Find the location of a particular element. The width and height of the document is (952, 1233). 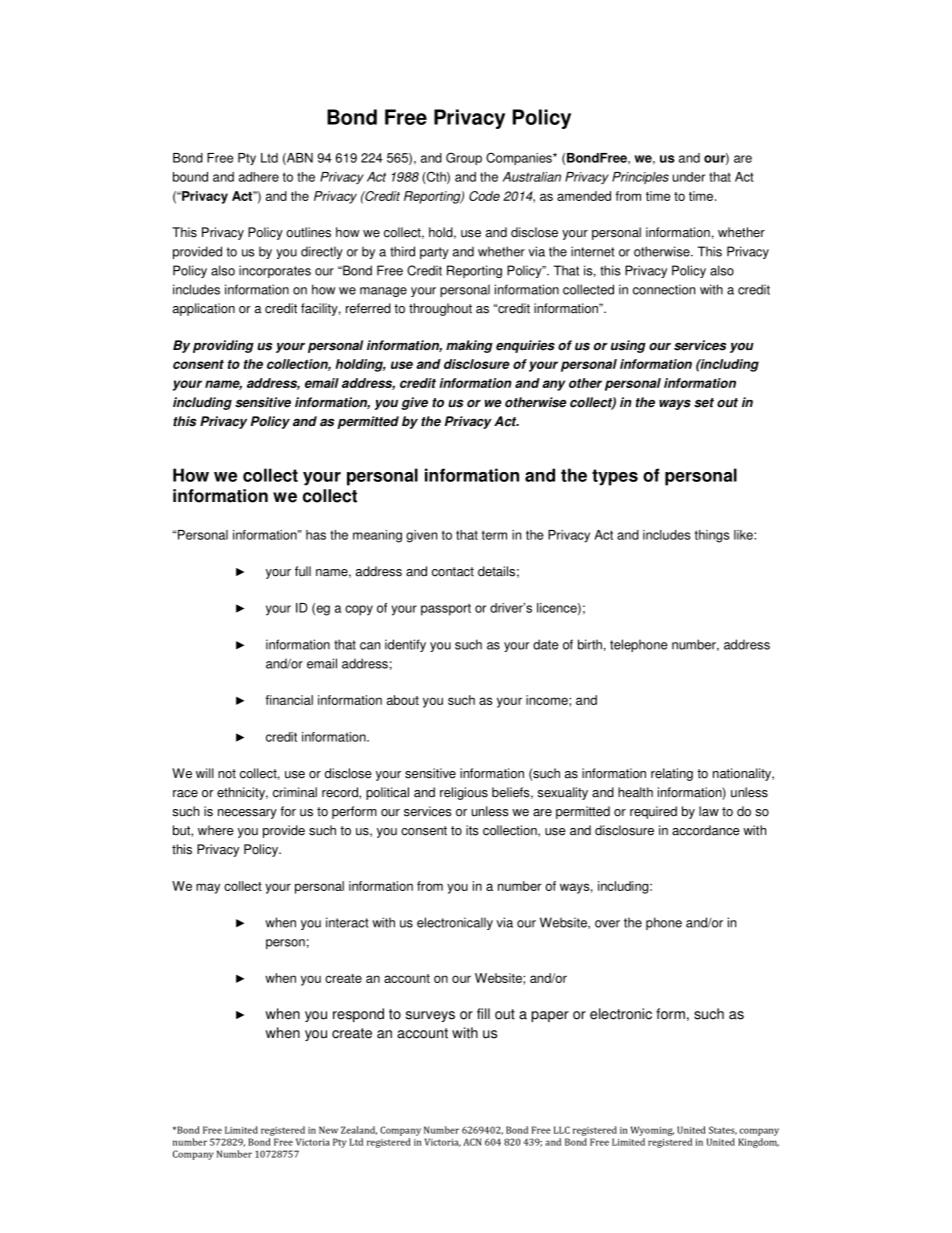

religious is located at coordinates (464, 793).
